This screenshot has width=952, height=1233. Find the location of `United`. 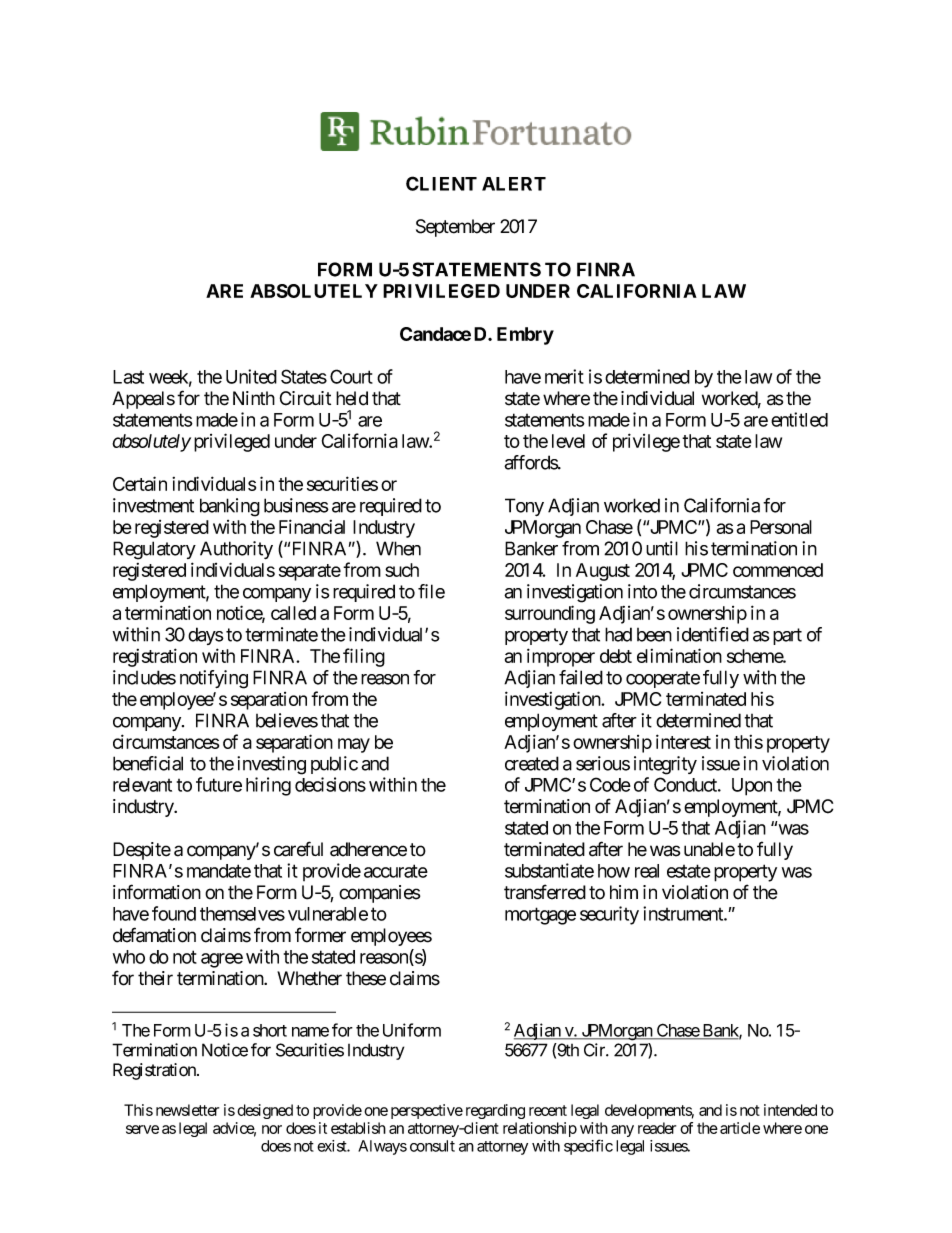

United is located at coordinates (251, 376).
